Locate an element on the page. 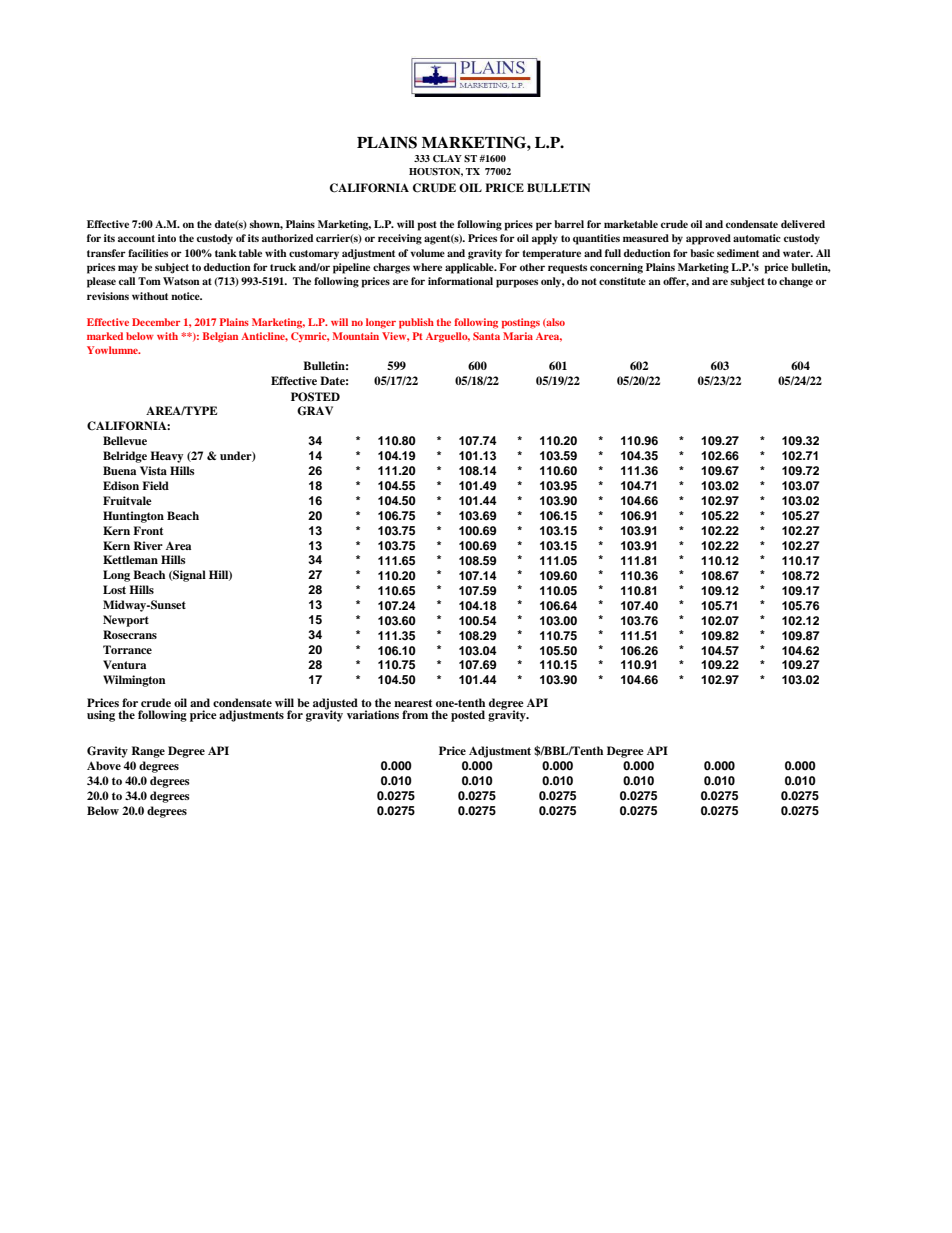  Range is located at coordinates (148, 752).
